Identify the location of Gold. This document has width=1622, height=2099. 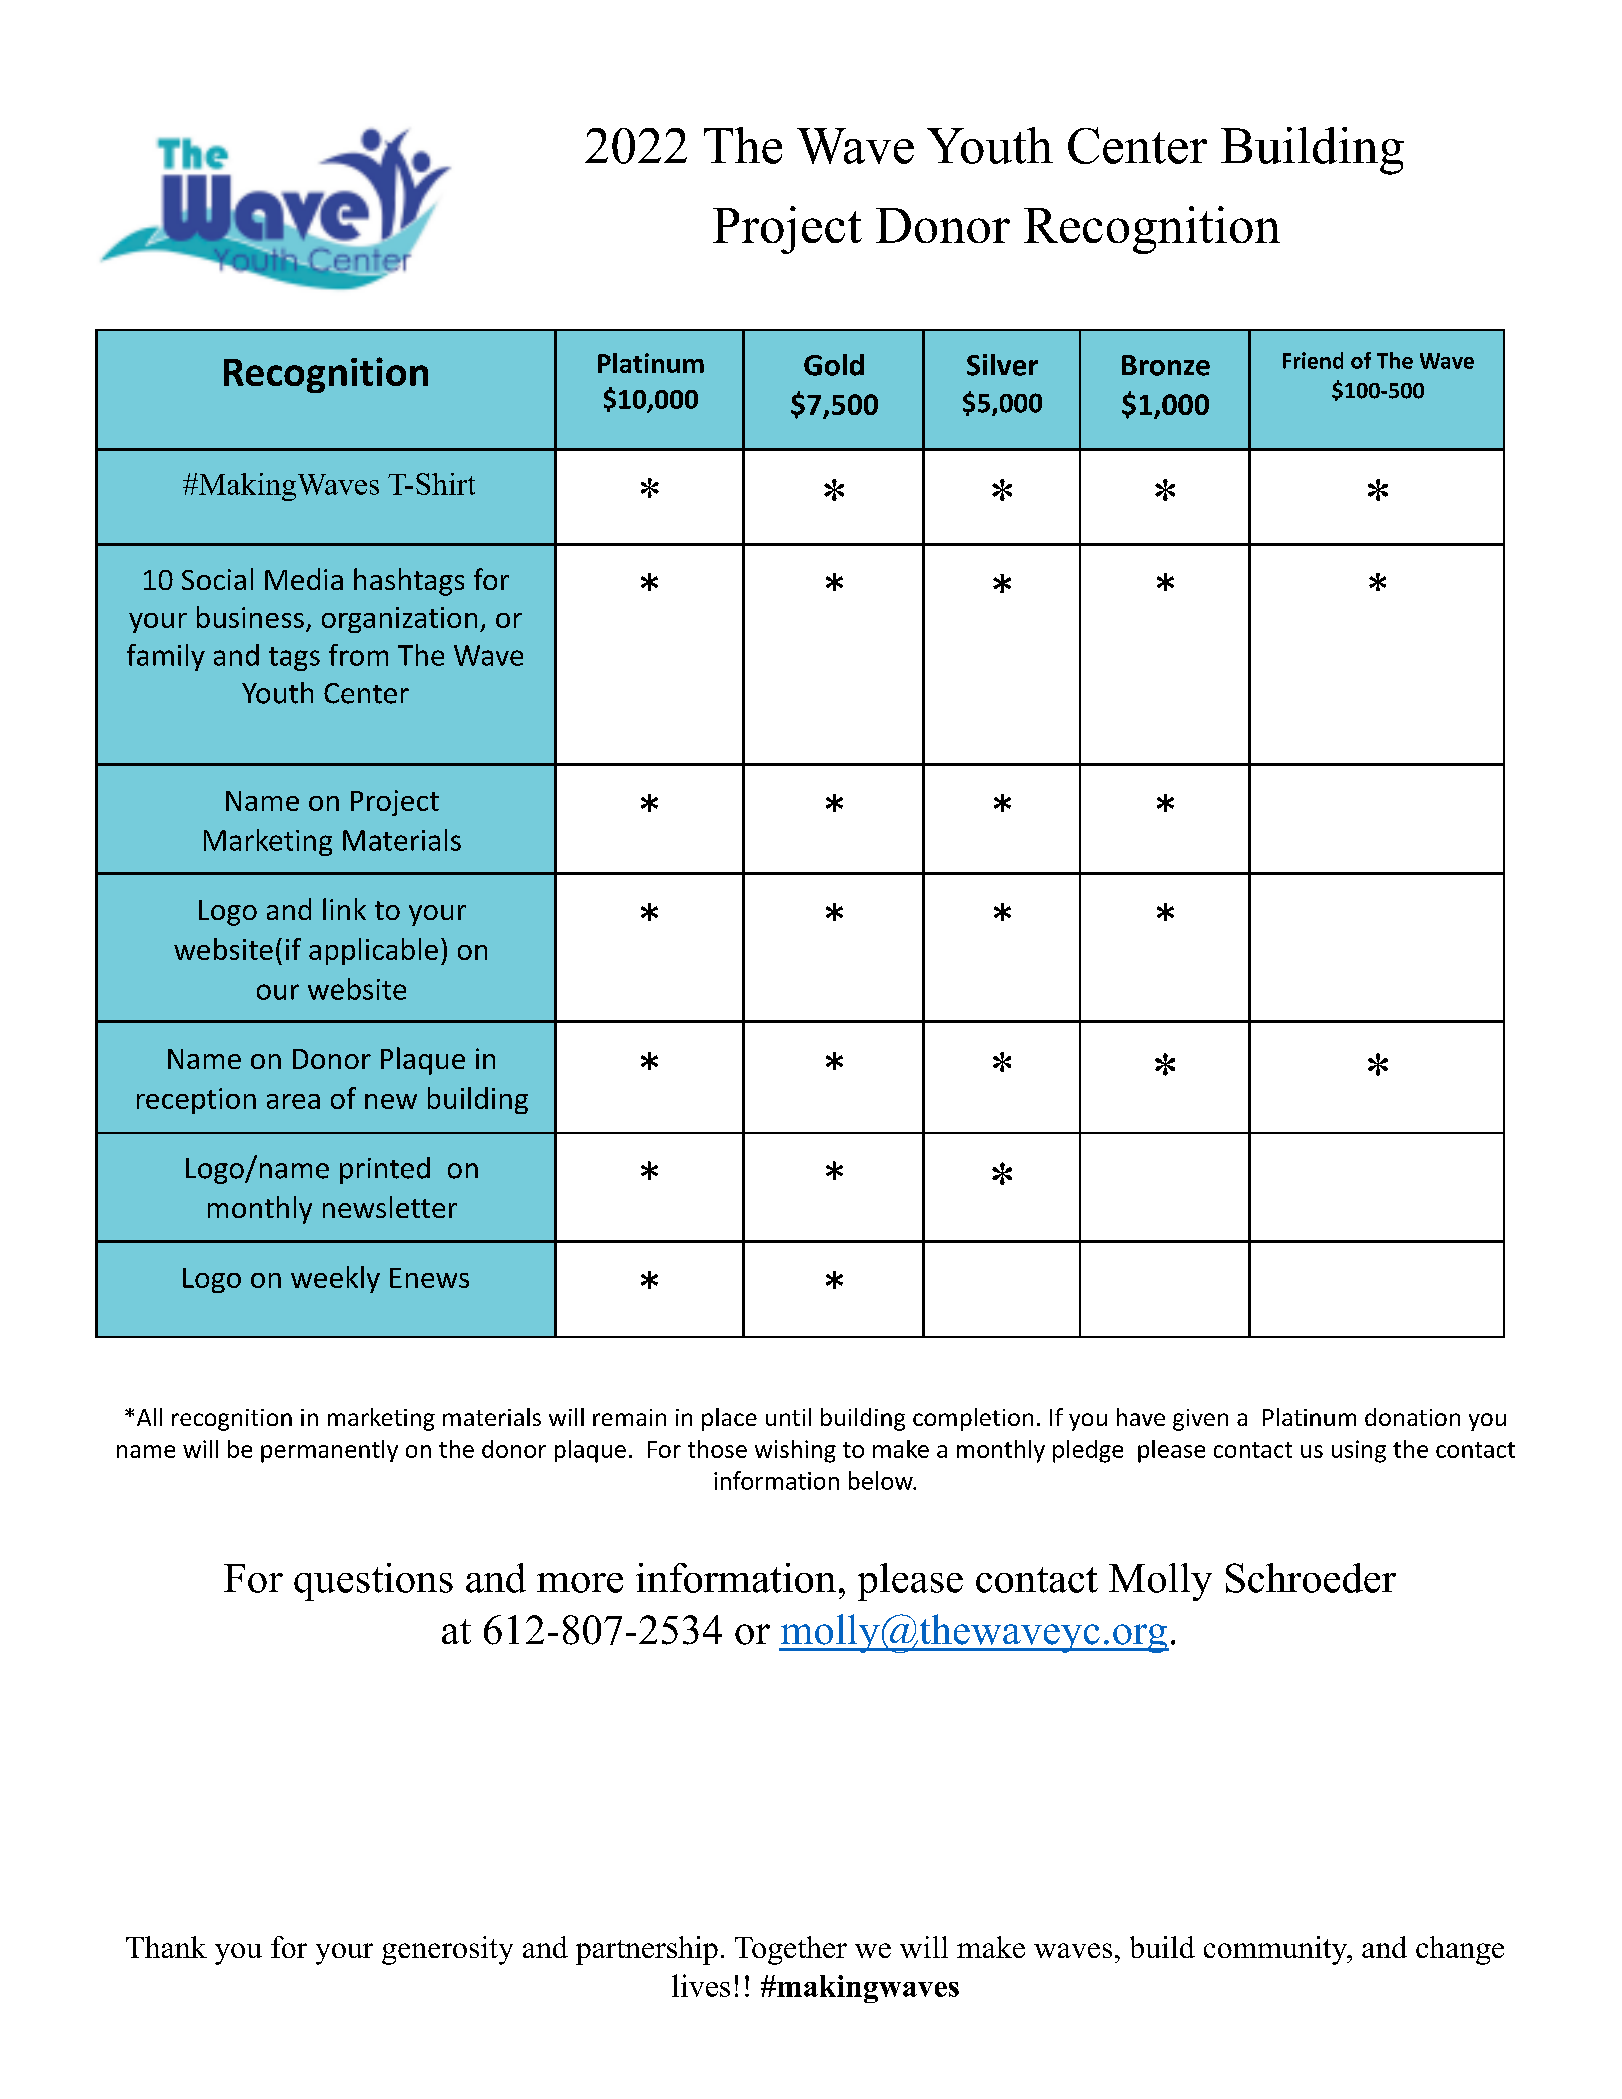
(834, 365).
